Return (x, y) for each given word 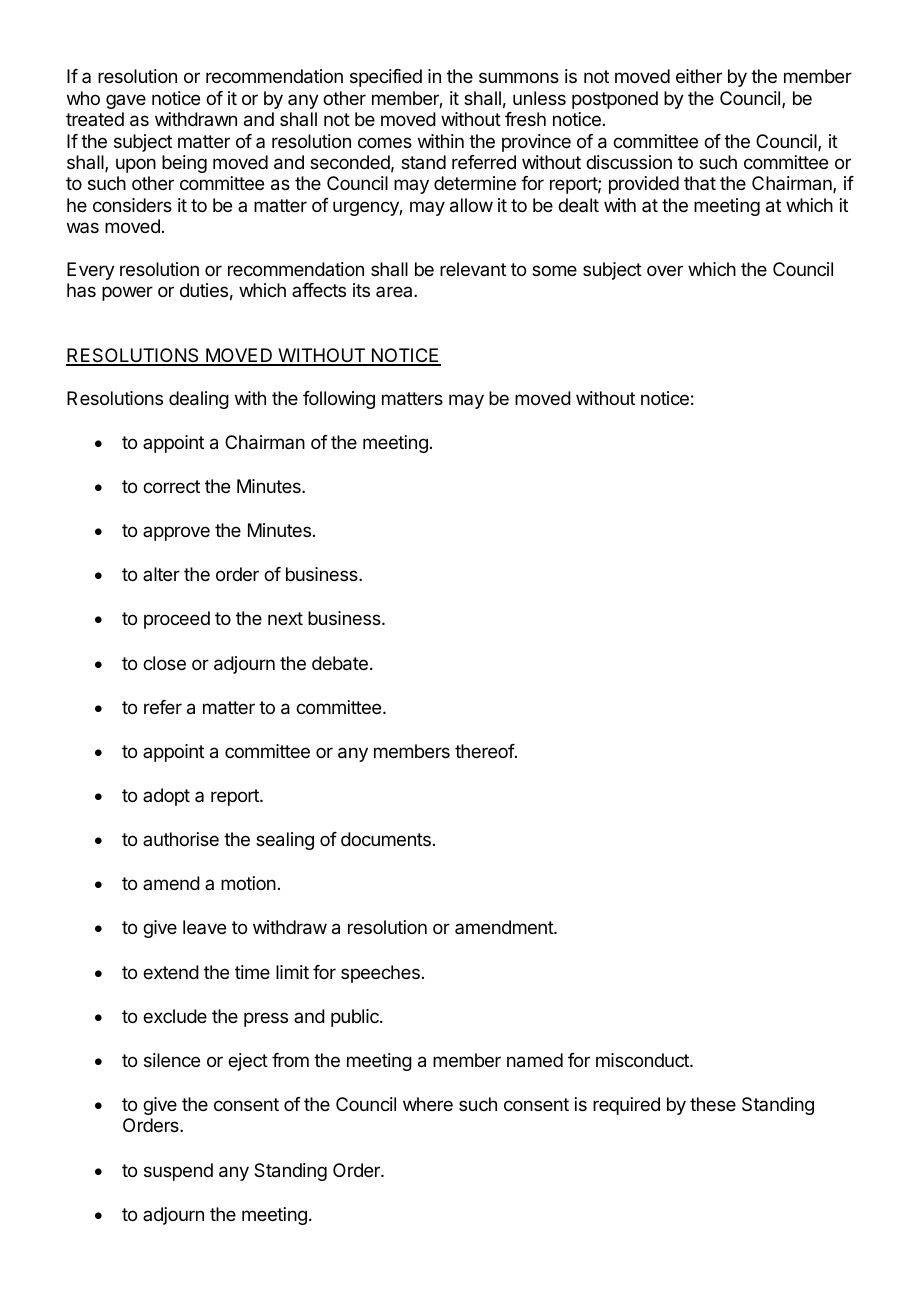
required (626, 1106)
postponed (615, 100)
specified (386, 78)
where (428, 1104)
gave (126, 101)
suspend (178, 1172)
